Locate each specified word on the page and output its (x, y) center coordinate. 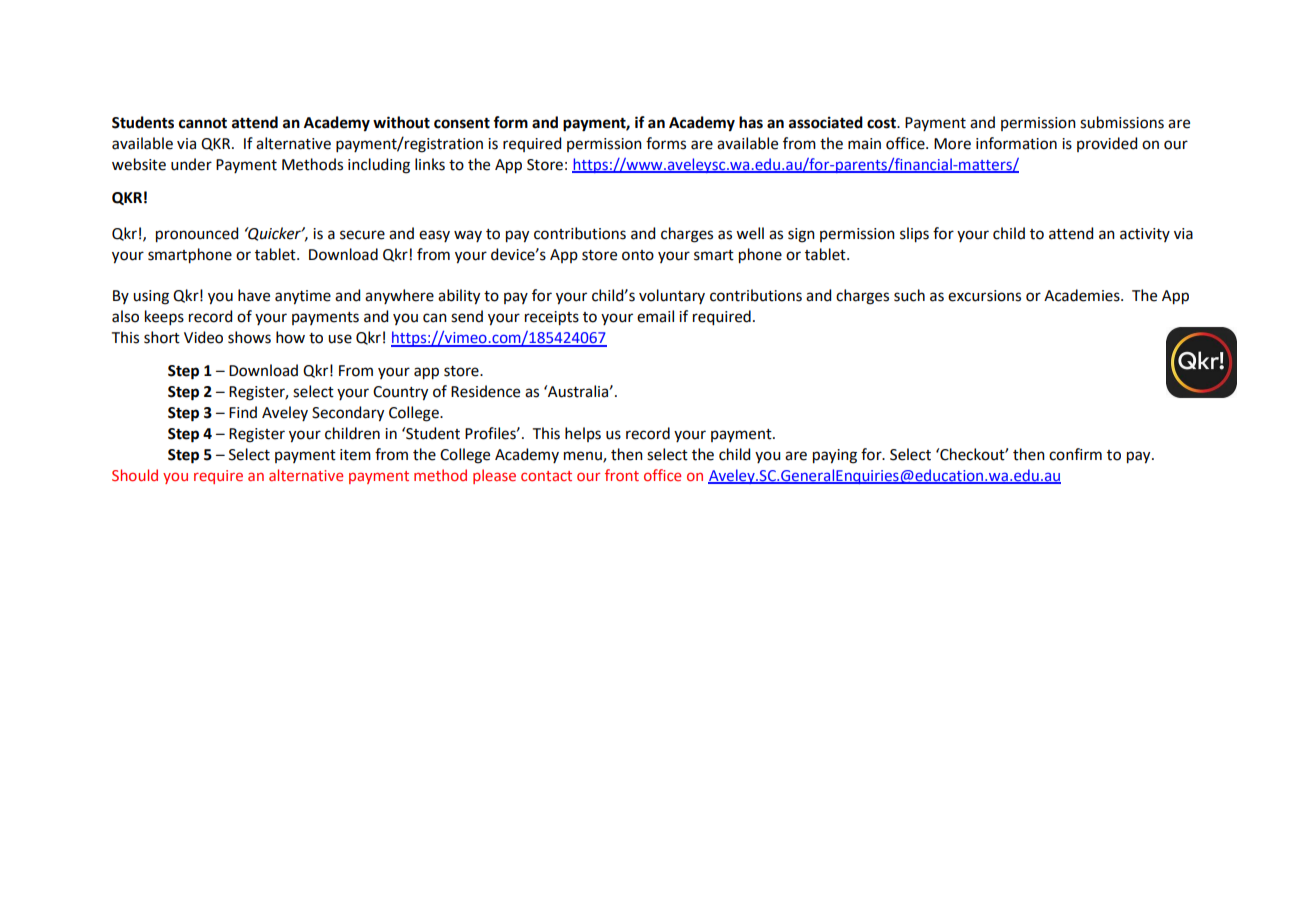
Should (135, 475)
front (622, 475)
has (751, 122)
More (952, 144)
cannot (203, 123)
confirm (1075, 454)
